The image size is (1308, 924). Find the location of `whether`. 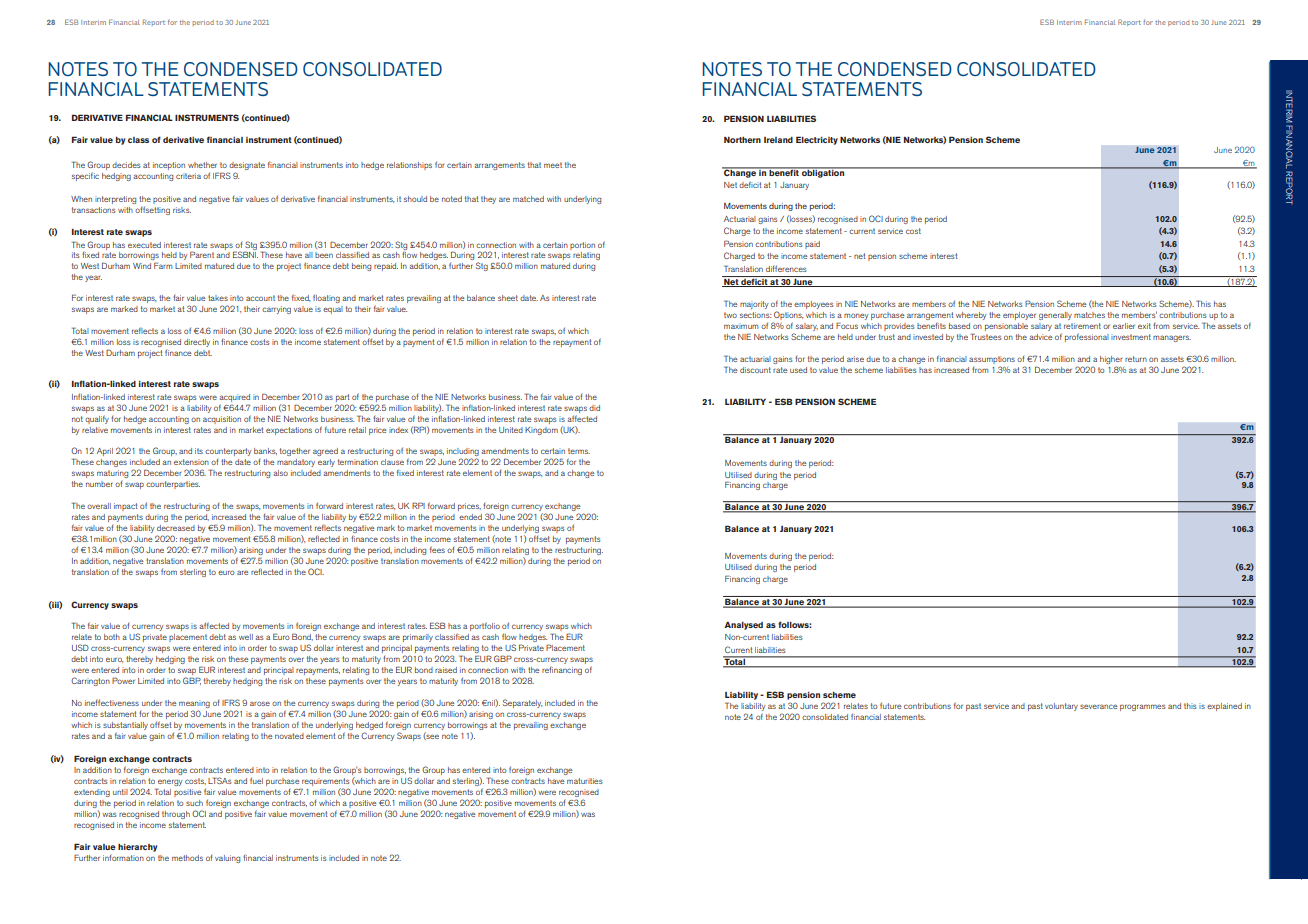

whether is located at coordinates (202, 165).
